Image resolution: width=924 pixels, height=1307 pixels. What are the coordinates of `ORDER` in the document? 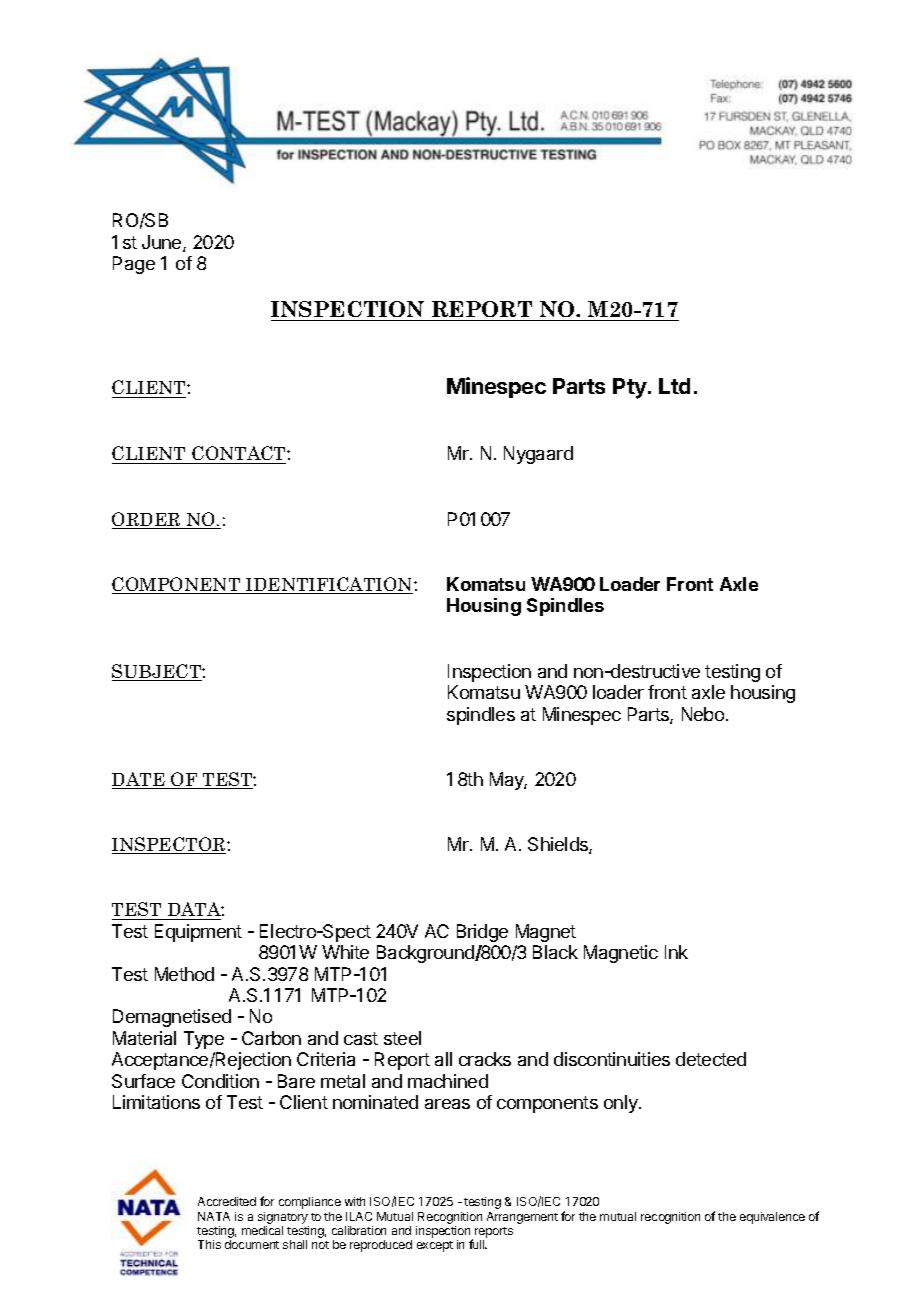 It's located at (147, 520).
